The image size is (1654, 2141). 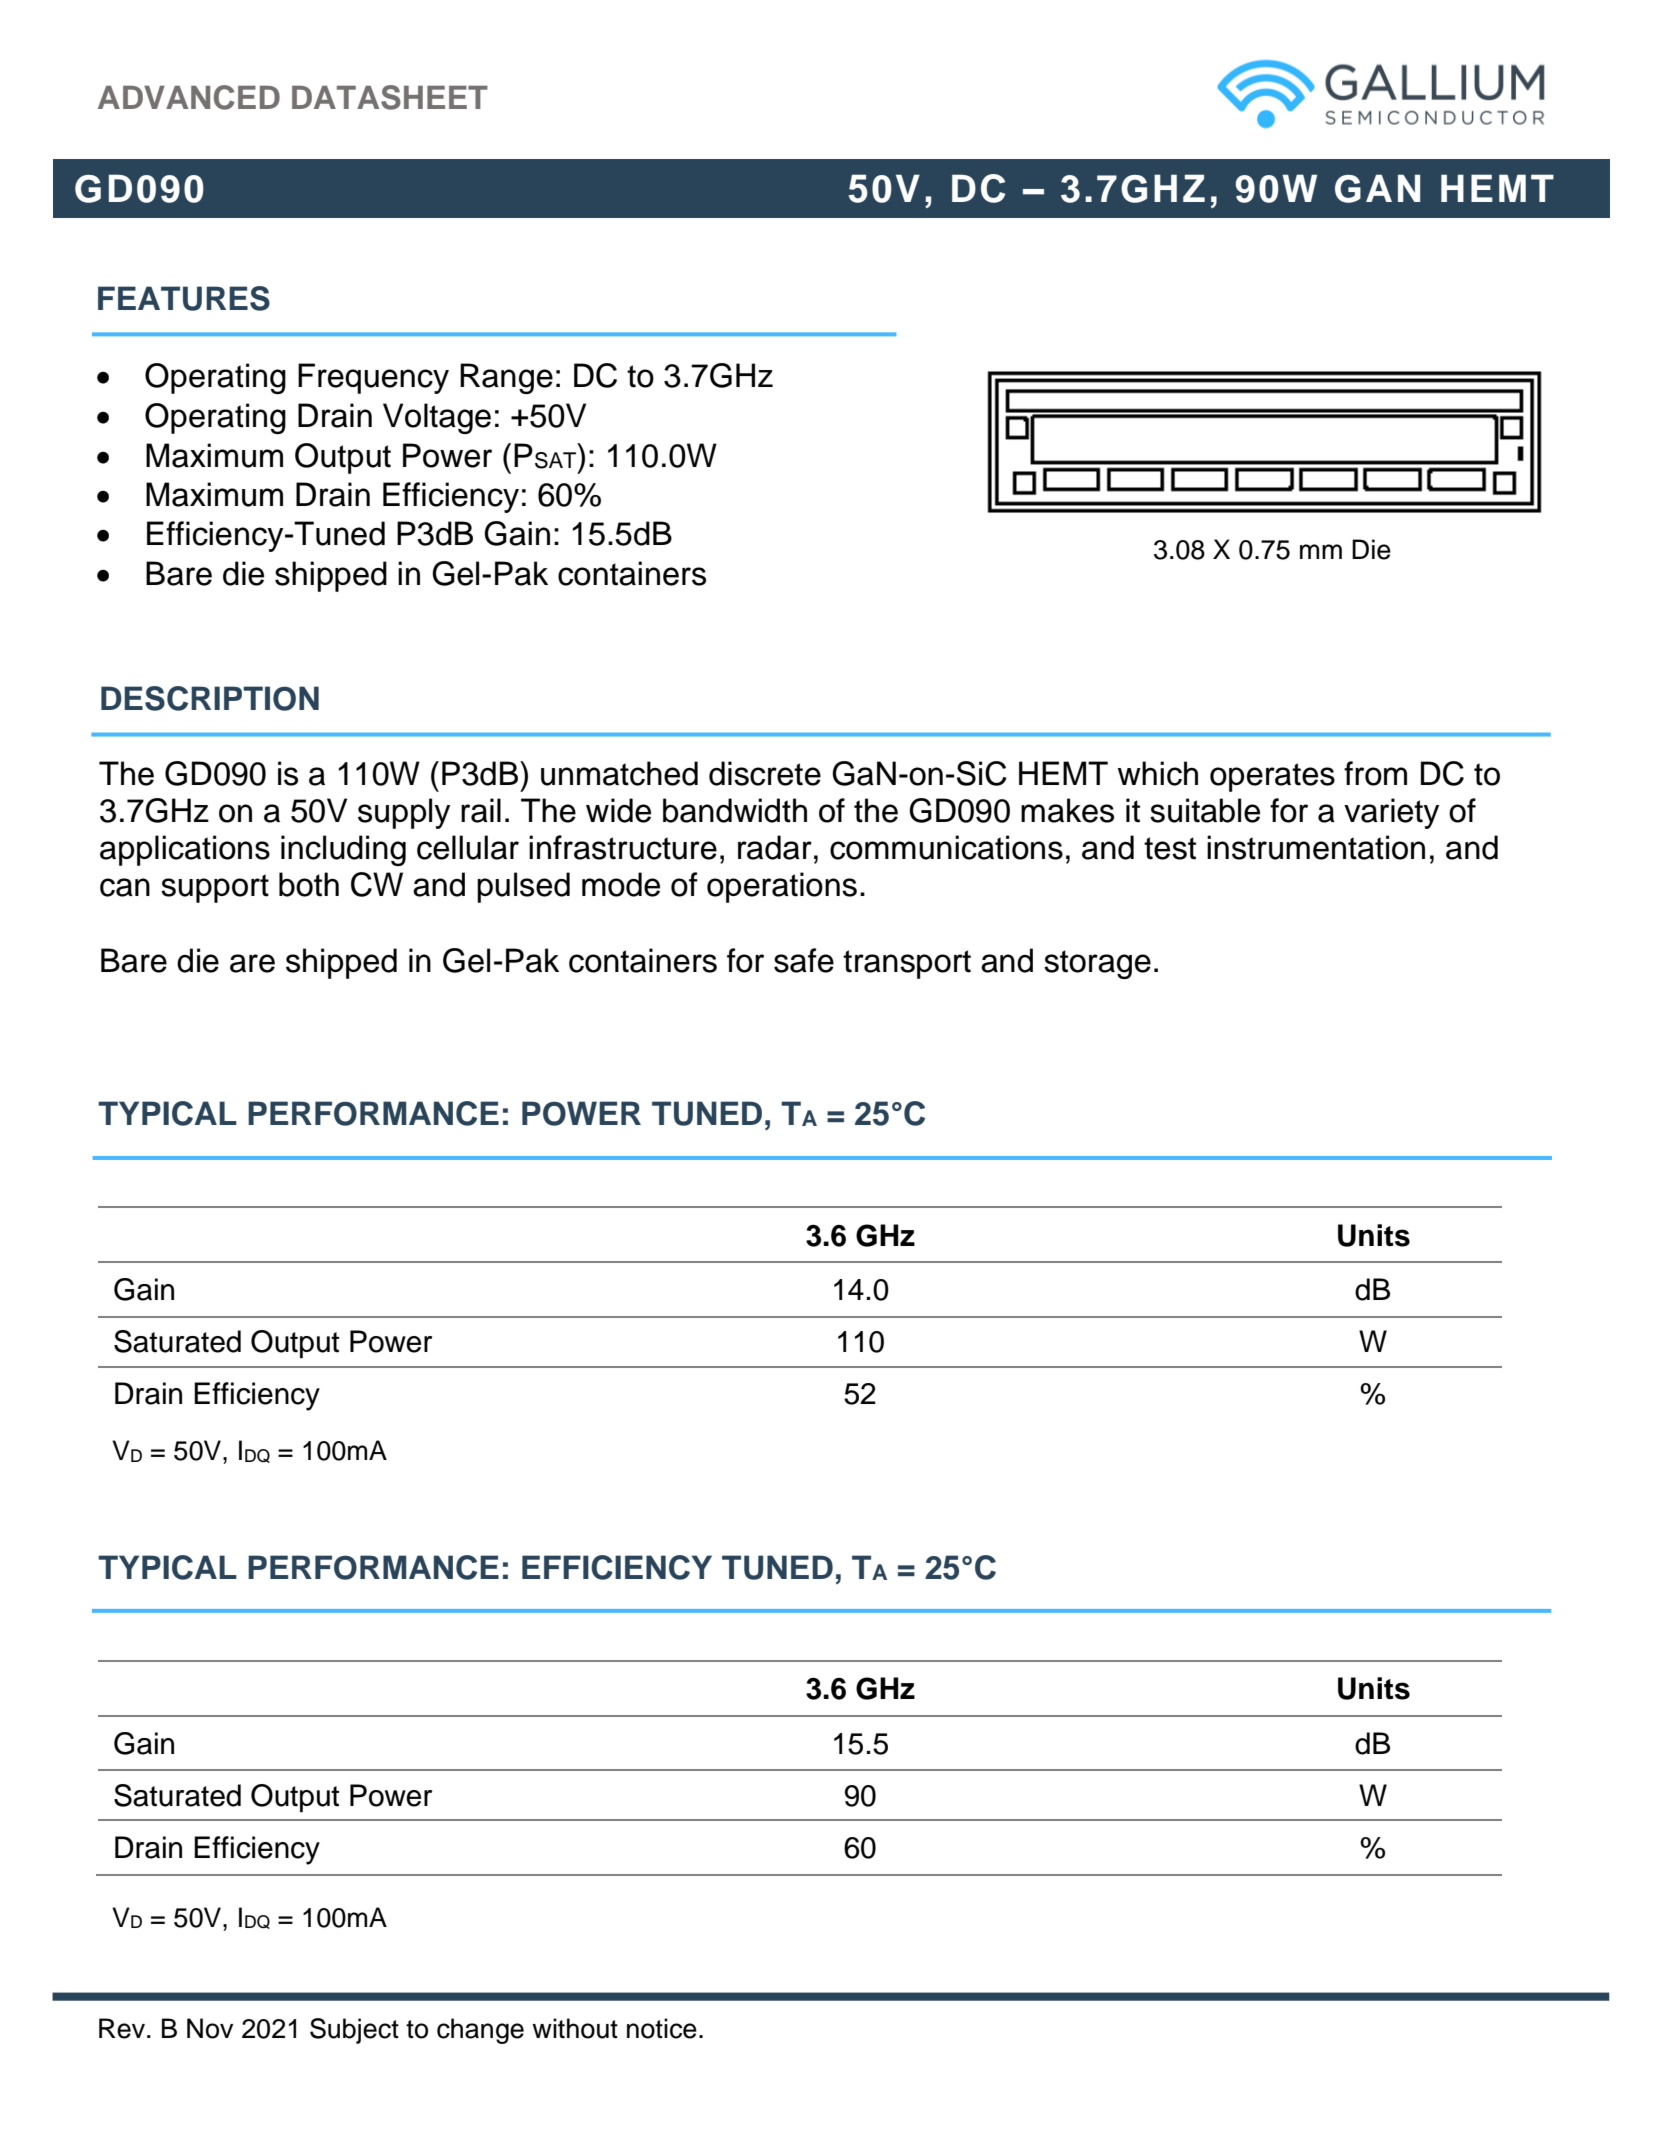 I want to click on without, so click(x=575, y=2028).
